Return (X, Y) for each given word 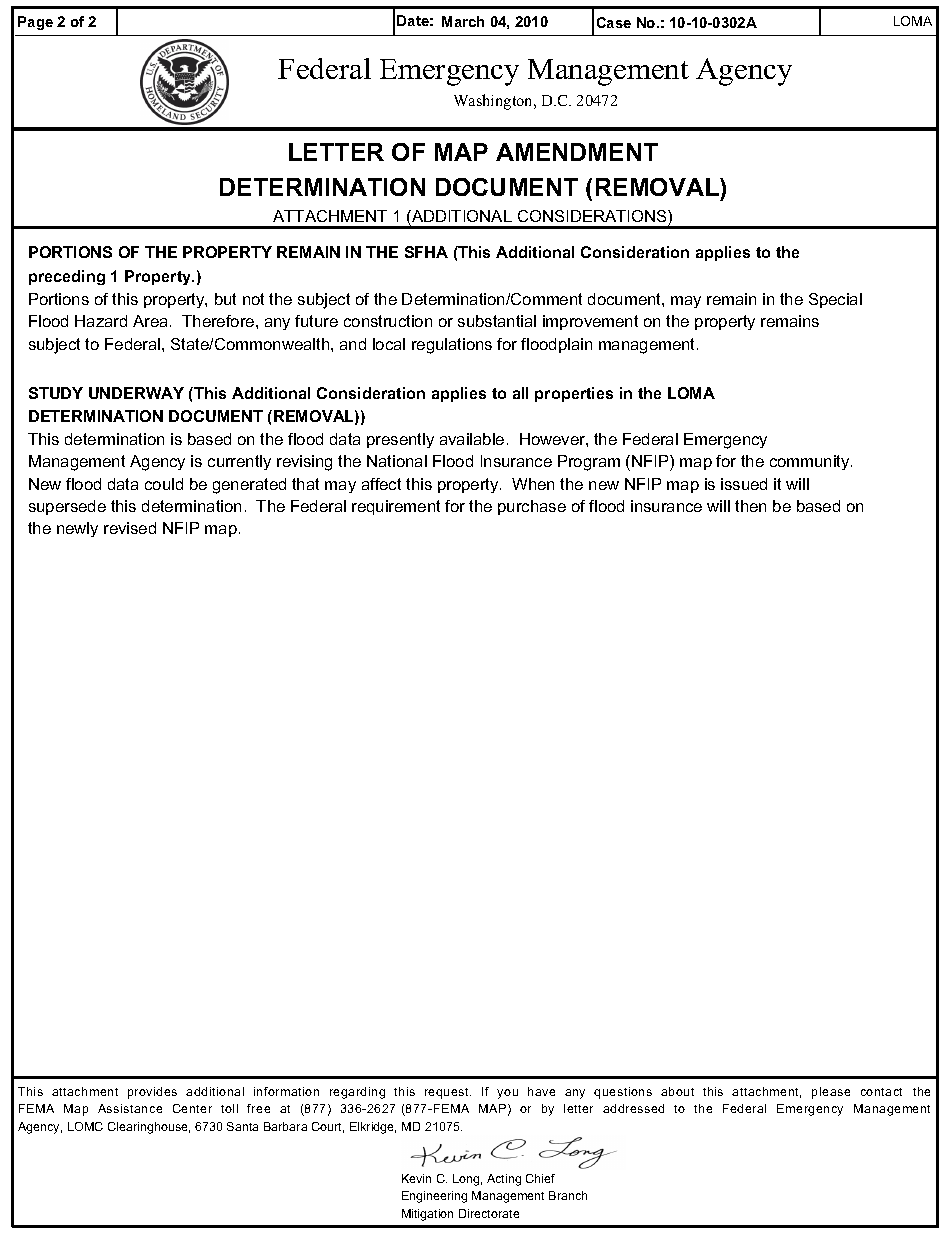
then (750, 506)
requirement (396, 507)
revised (130, 528)
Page (35, 23)
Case (614, 22)
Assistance (130, 1108)
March (463, 21)
